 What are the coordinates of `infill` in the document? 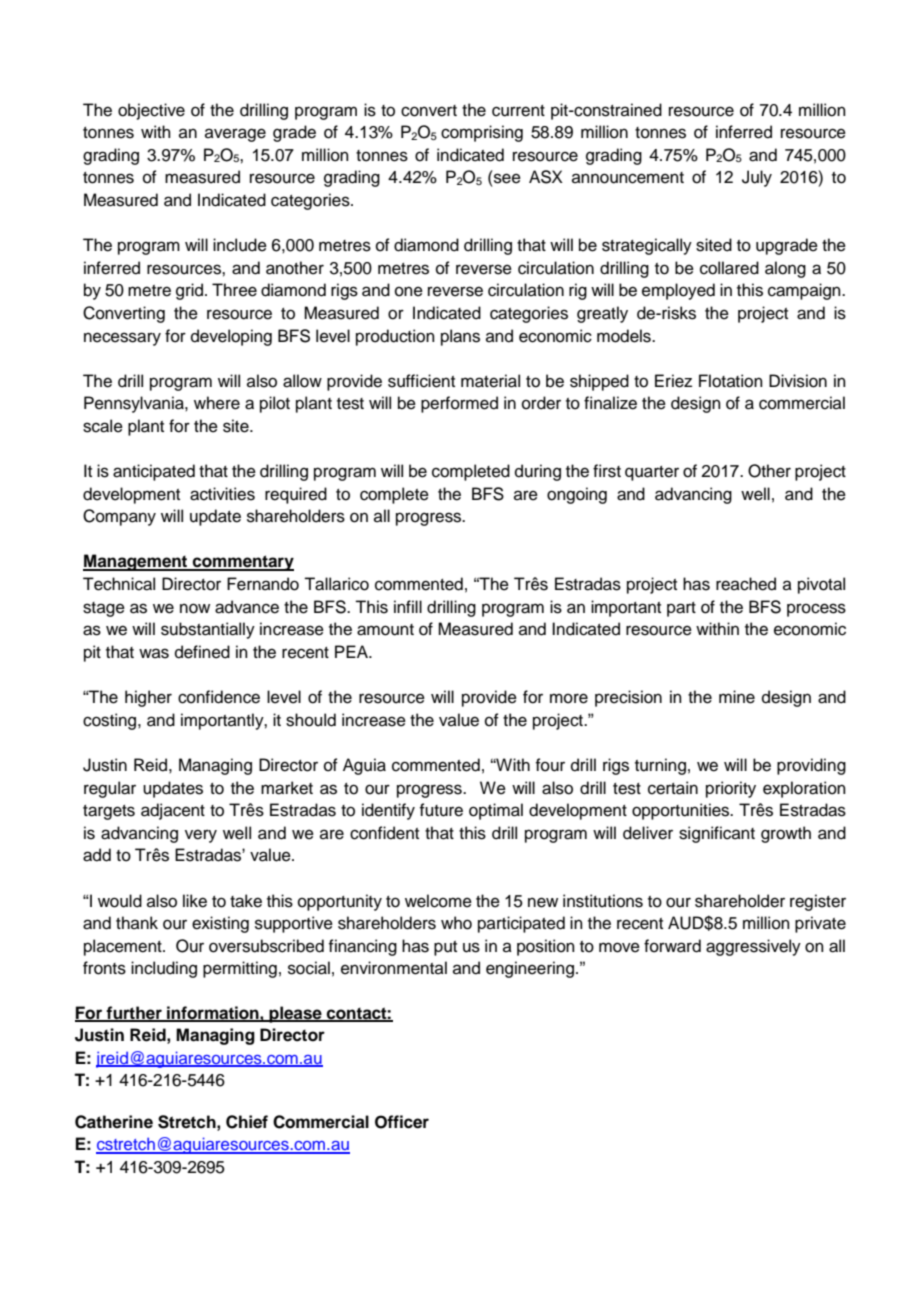 It's located at (408, 606).
